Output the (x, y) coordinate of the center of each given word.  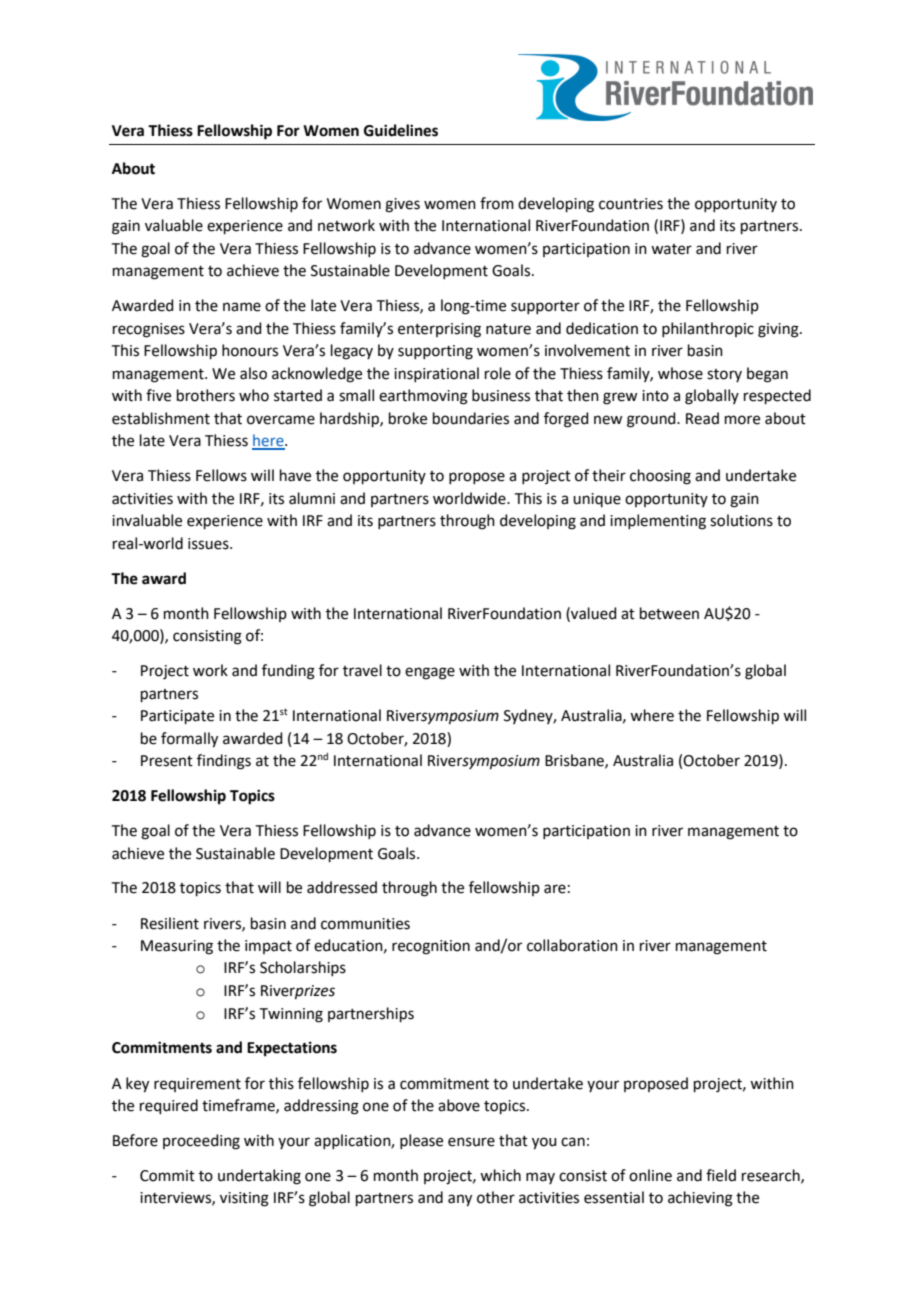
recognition (431, 947)
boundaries (471, 418)
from (497, 203)
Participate (177, 717)
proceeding (201, 1142)
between (669, 613)
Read (702, 418)
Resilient (170, 923)
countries (631, 204)
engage (430, 673)
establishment (161, 418)
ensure (471, 1142)
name (242, 307)
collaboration (572, 945)
